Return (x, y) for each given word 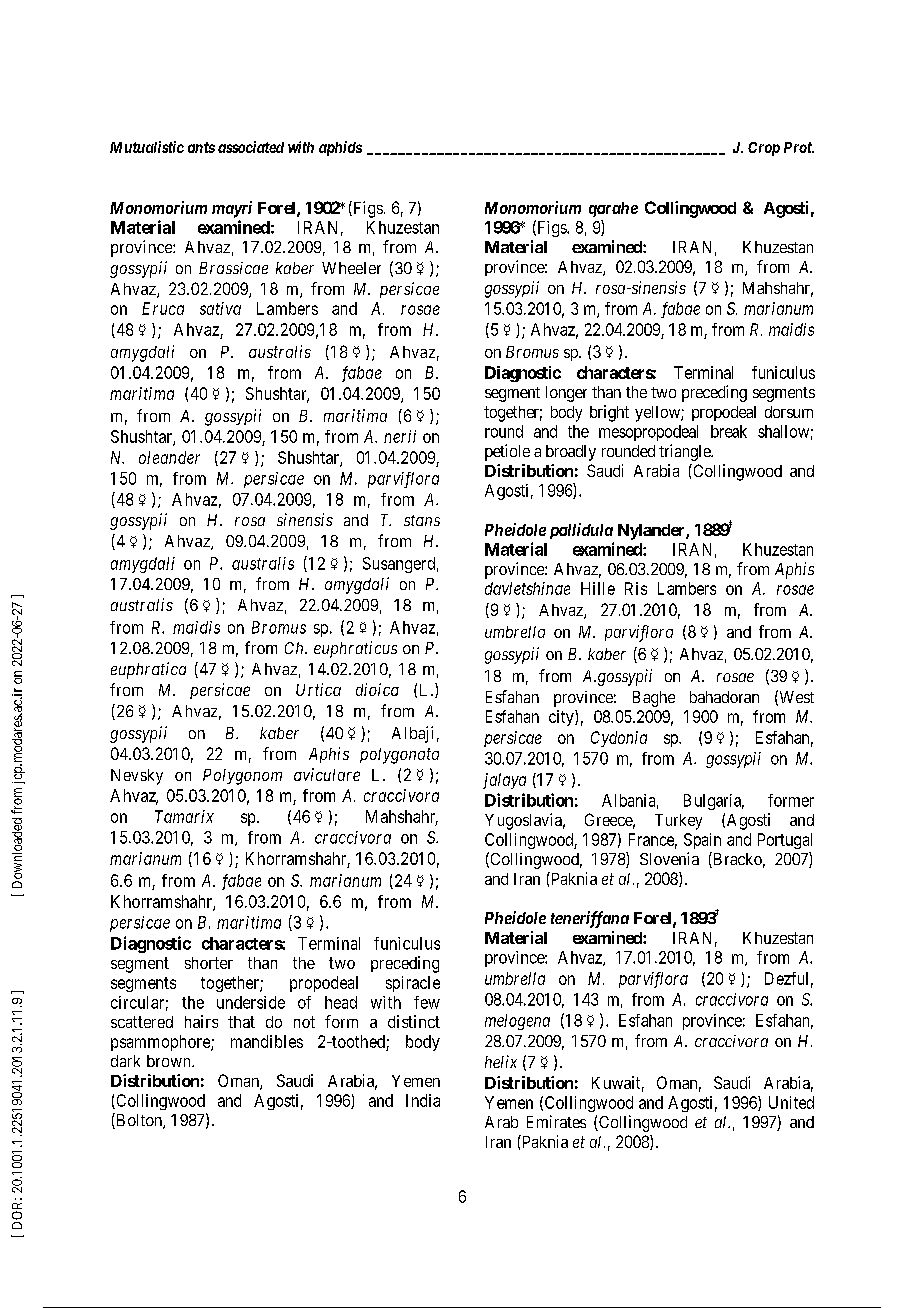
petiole (507, 452)
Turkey (678, 822)
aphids (340, 148)
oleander (169, 457)
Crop (764, 149)
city (562, 718)
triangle (685, 452)
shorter (209, 963)
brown (170, 1061)
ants (201, 147)
